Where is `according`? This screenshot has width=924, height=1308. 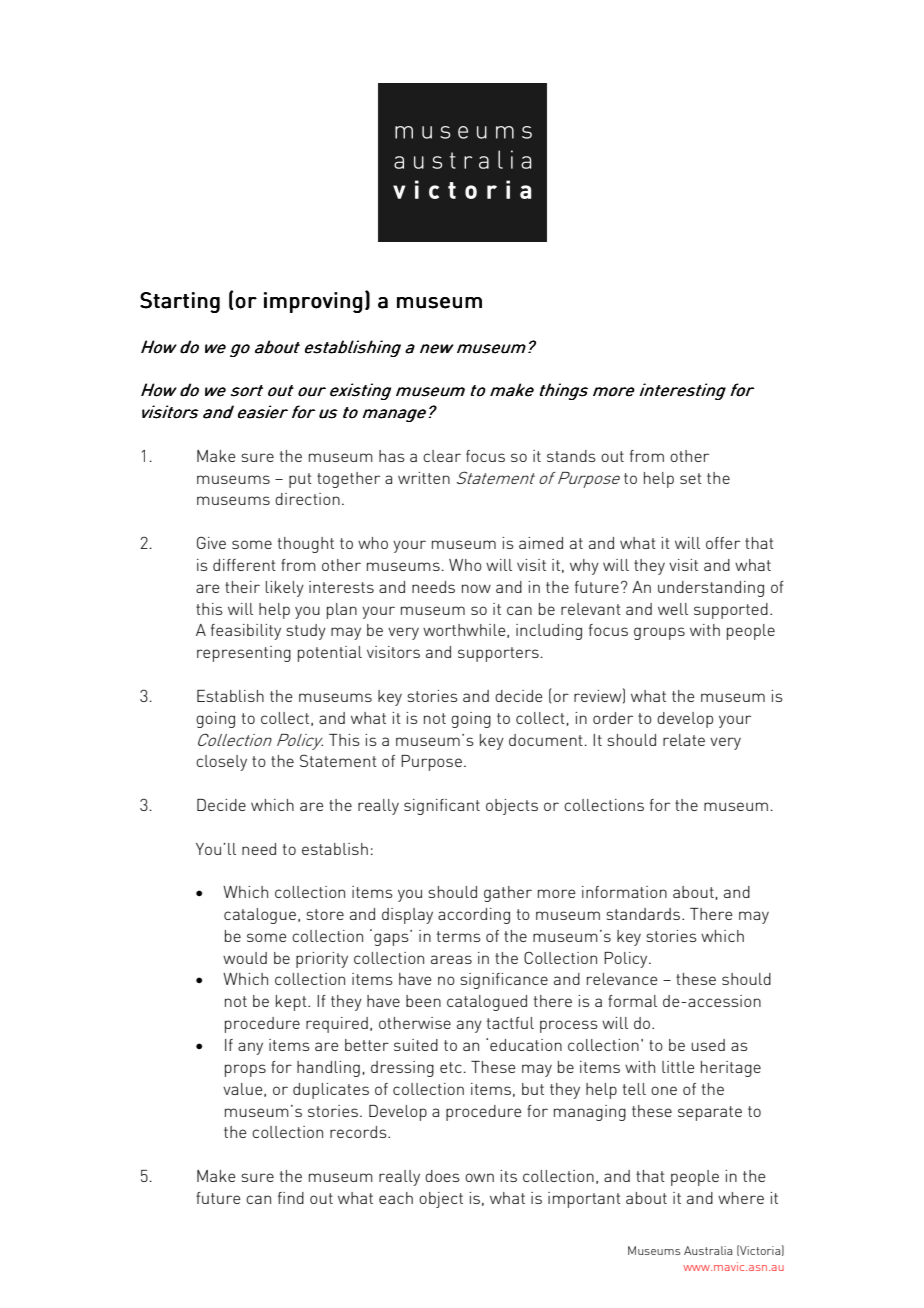
according is located at coordinates (474, 916).
